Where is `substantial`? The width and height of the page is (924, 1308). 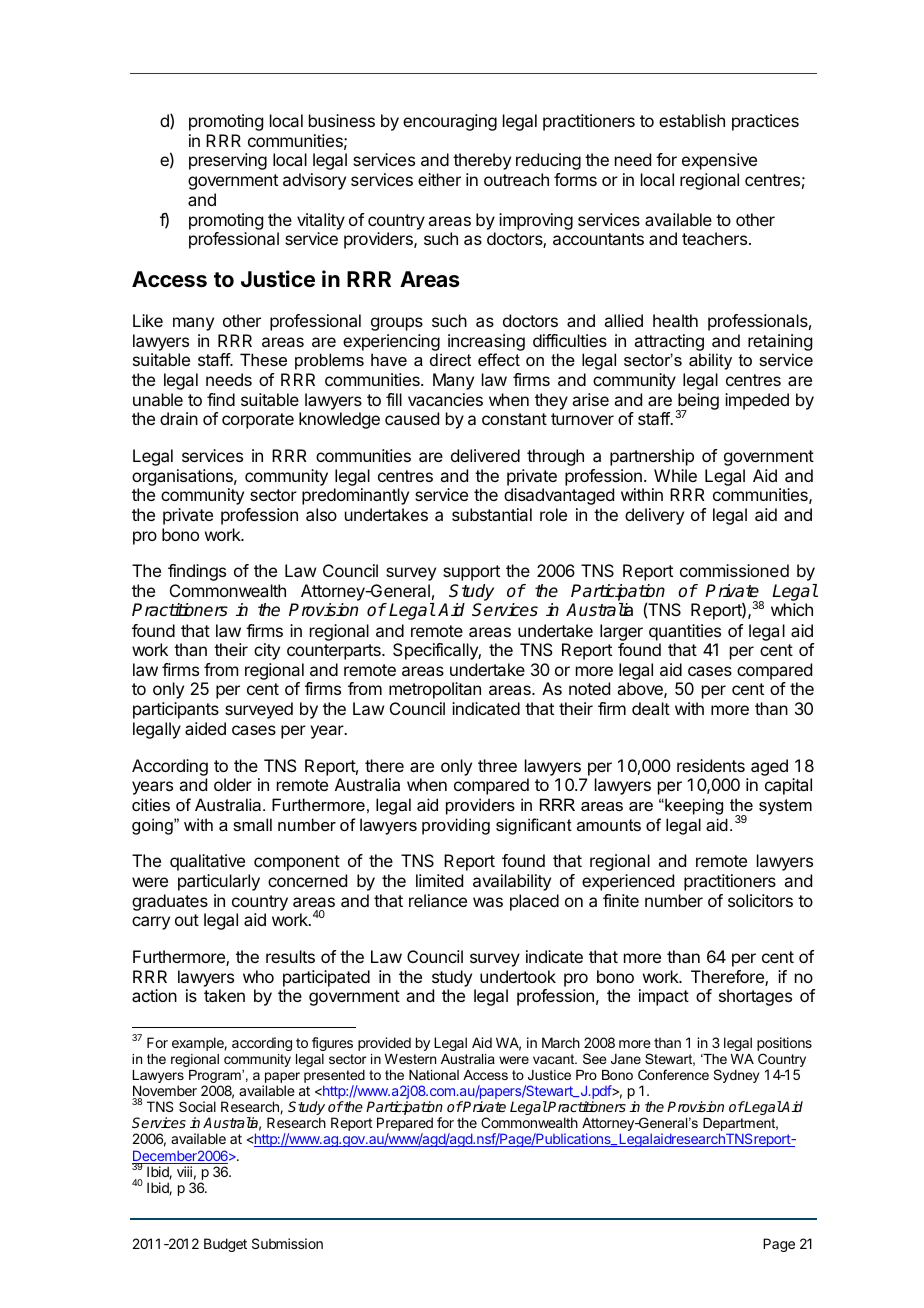 substantial is located at coordinates (492, 514).
